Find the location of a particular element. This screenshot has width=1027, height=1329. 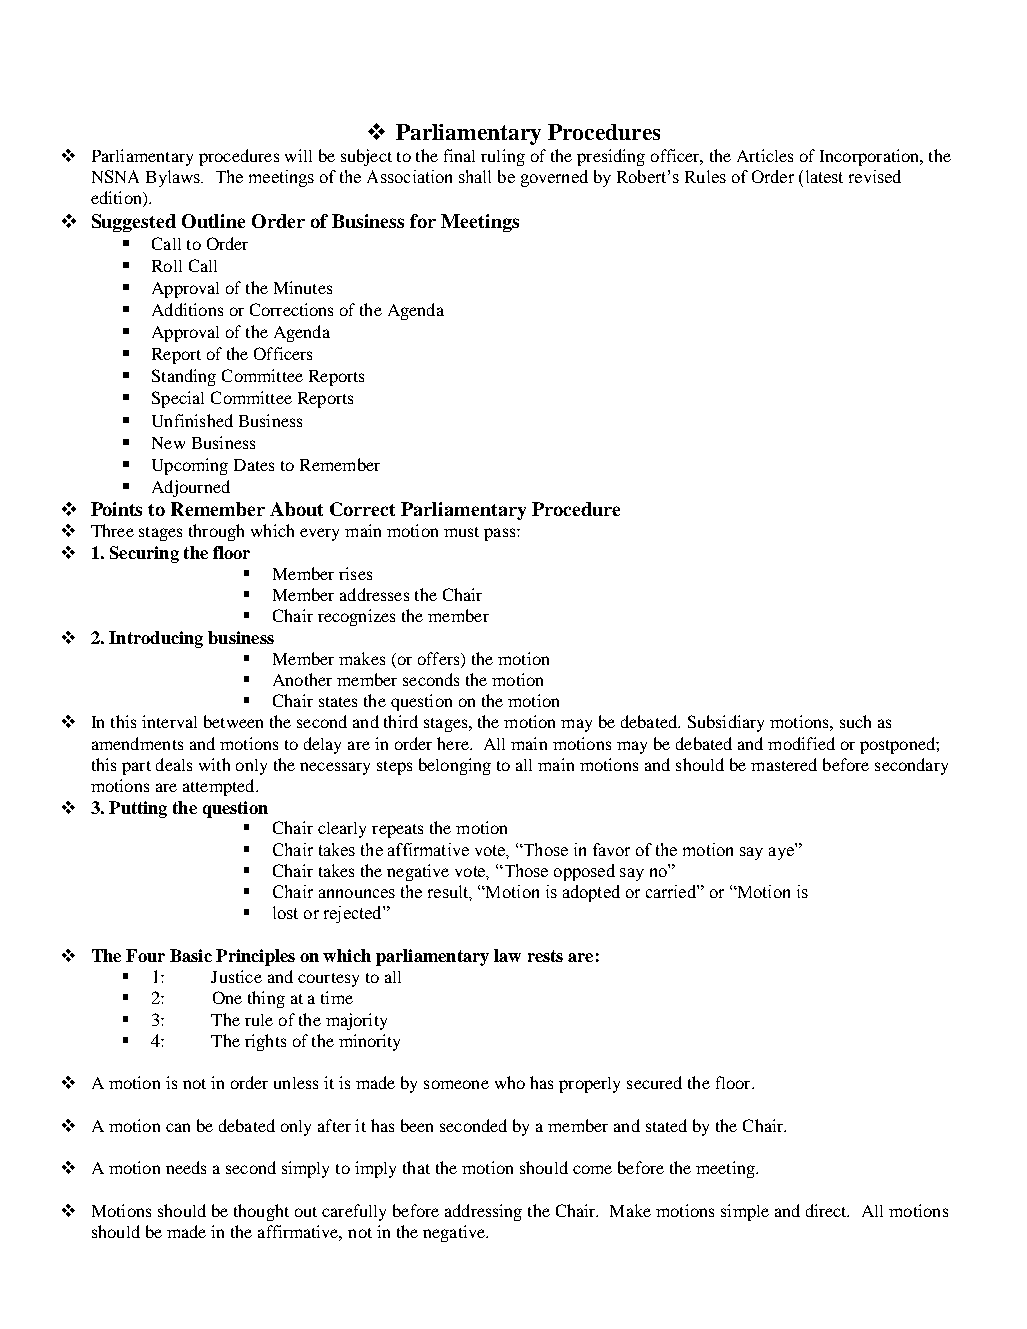

Bylaws is located at coordinates (174, 178).
